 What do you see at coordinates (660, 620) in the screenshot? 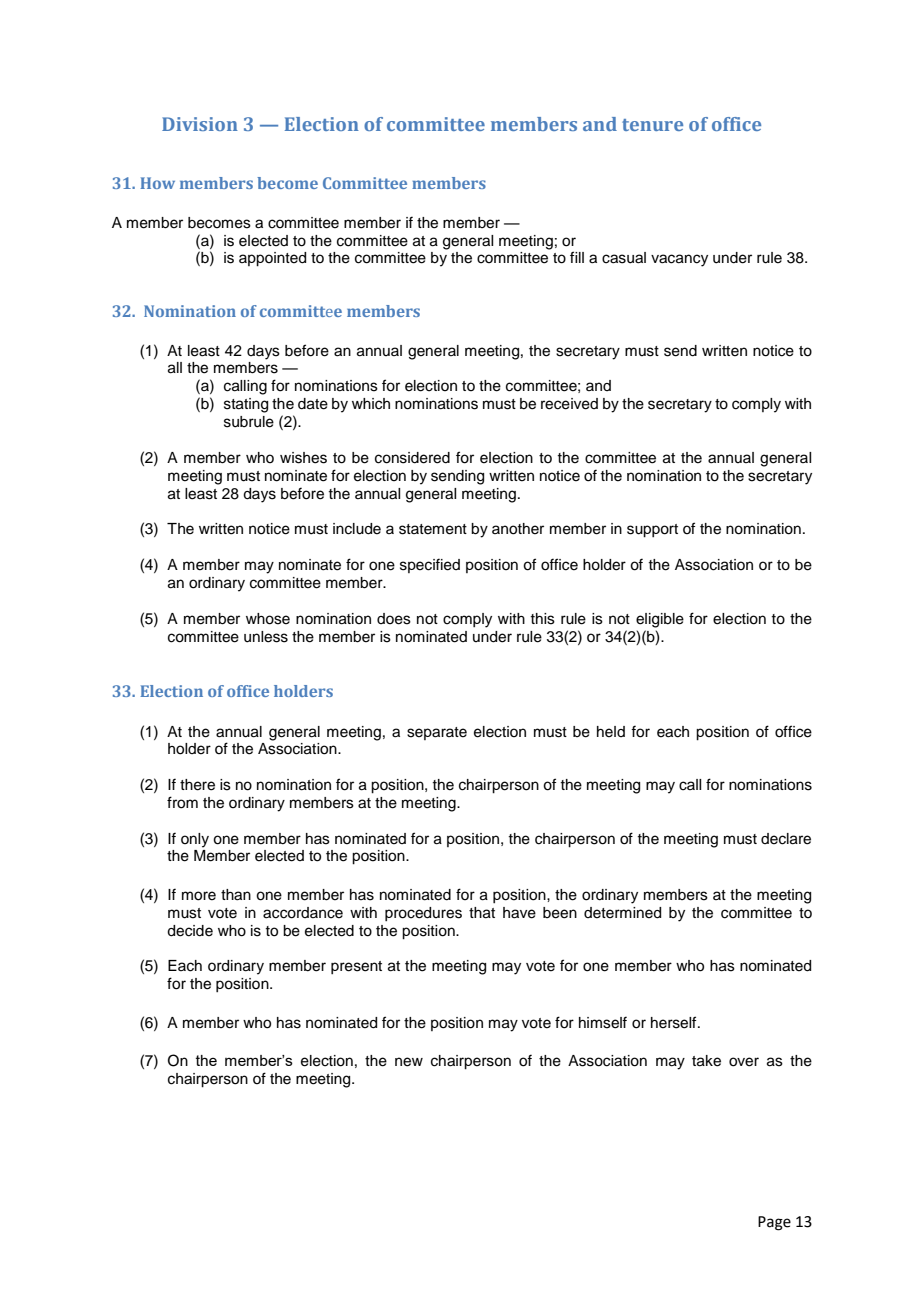
I see `eligible` at bounding box center [660, 620].
